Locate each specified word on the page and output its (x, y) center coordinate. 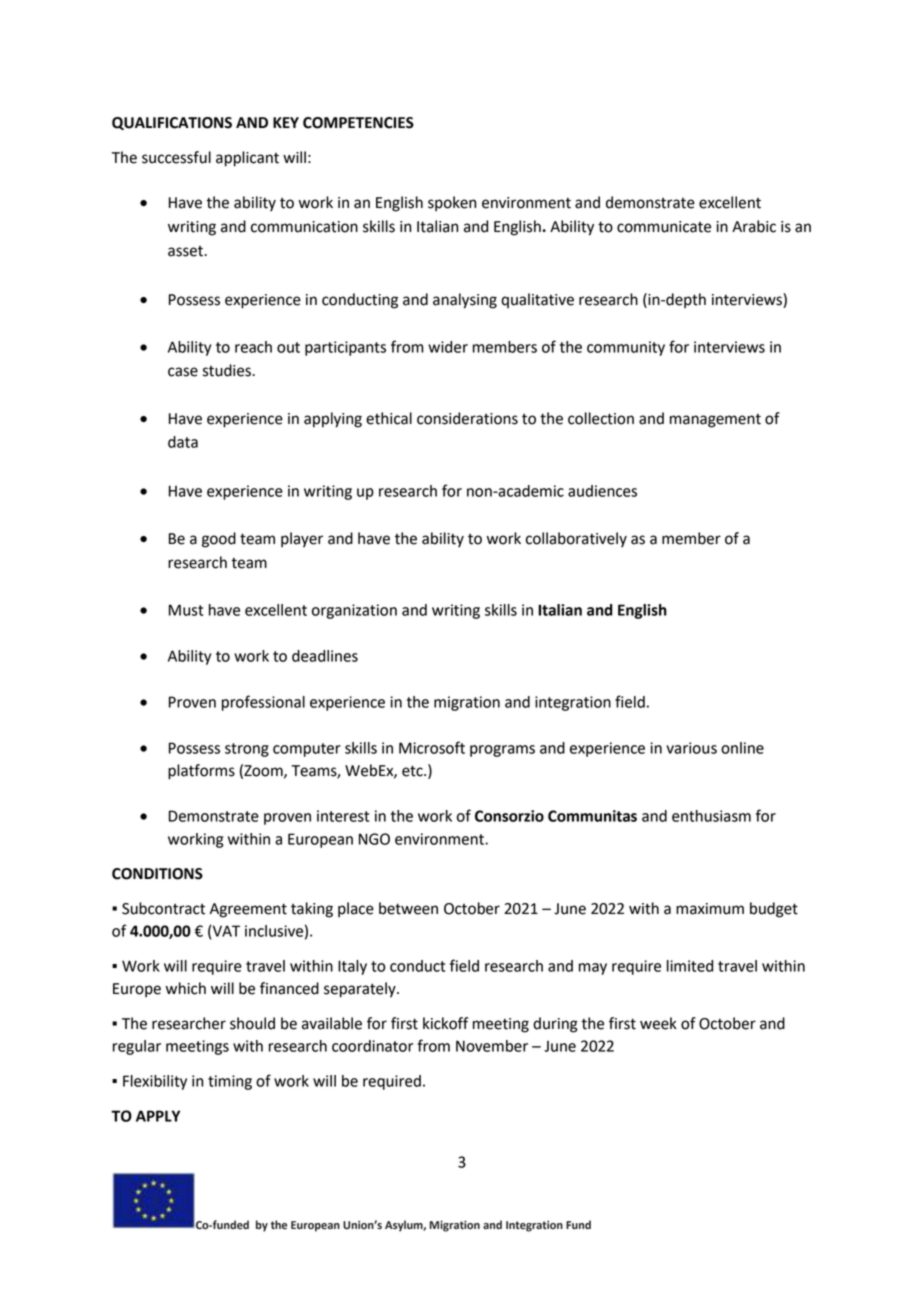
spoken (452, 204)
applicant (247, 159)
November (492, 1046)
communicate (664, 227)
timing (230, 1082)
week (658, 1023)
